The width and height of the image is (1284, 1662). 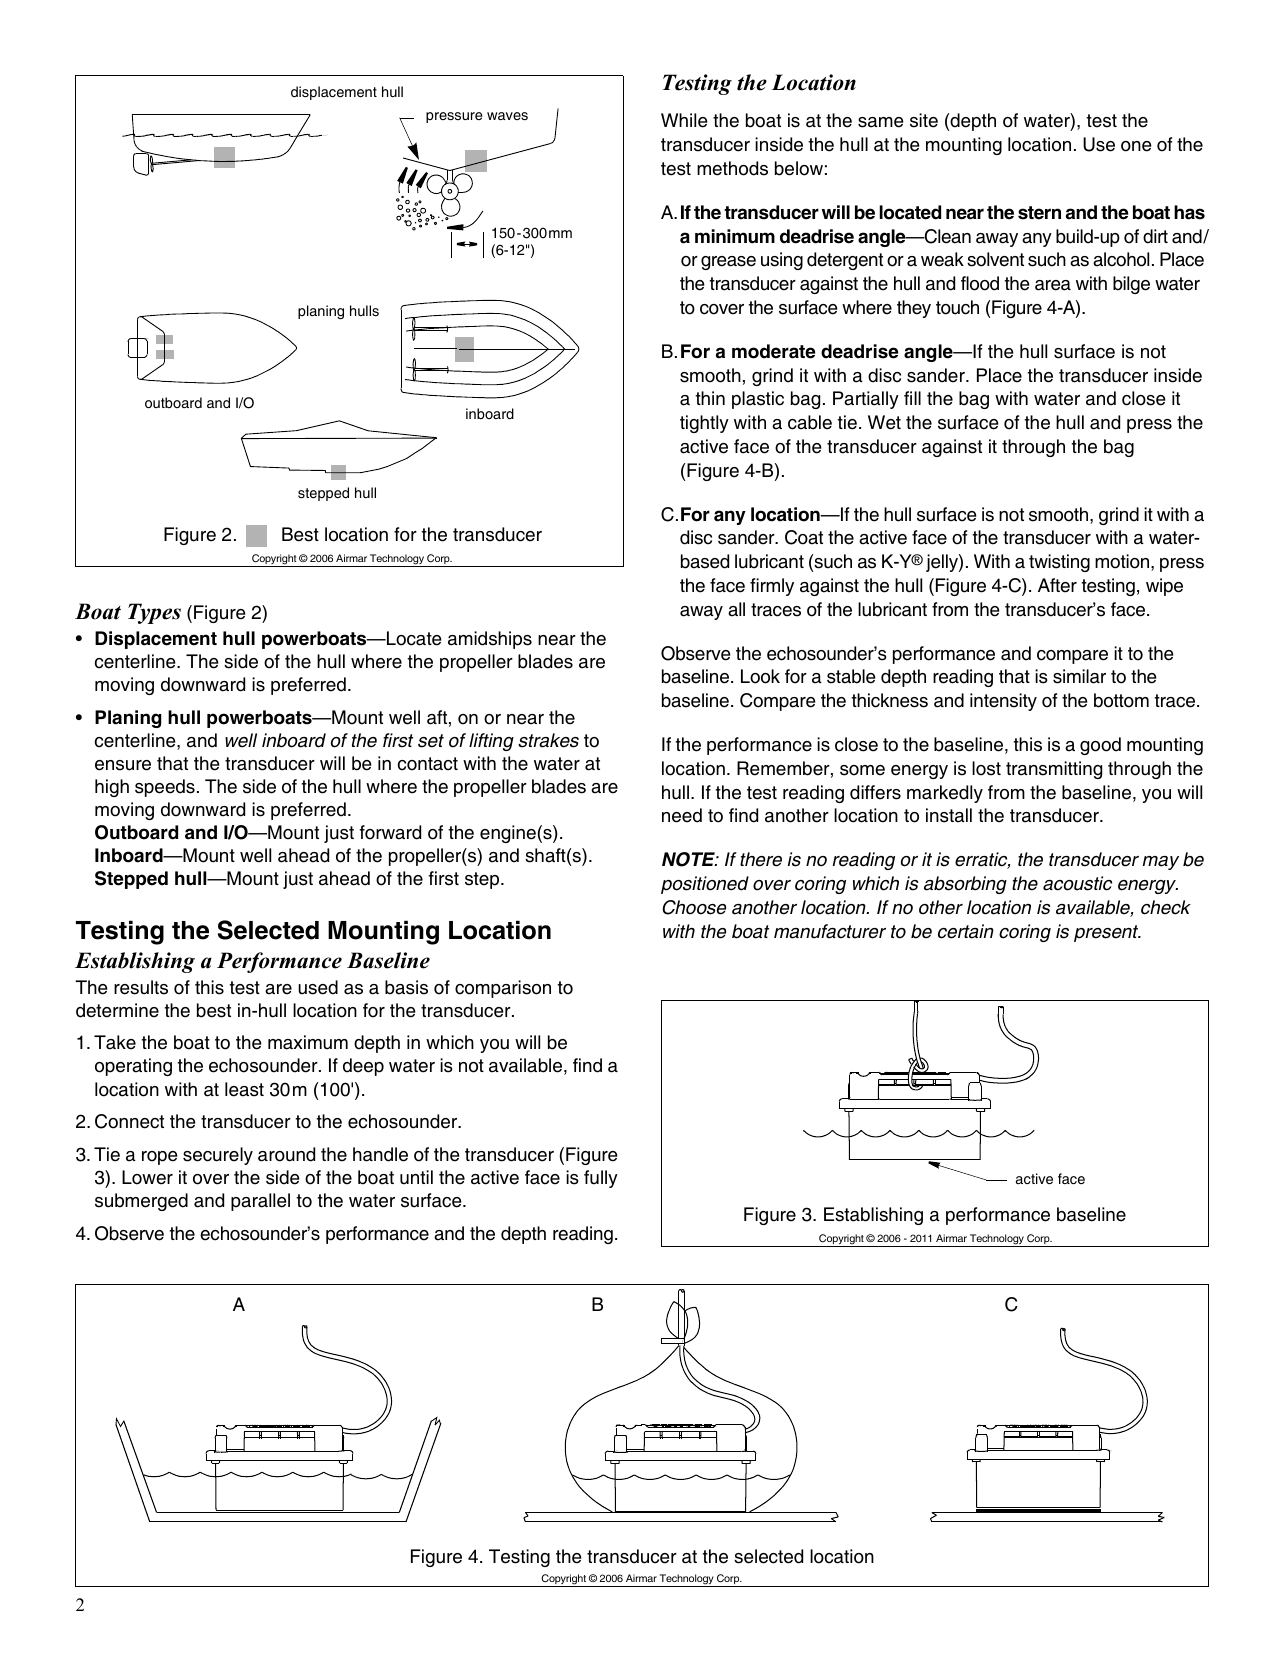 What do you see at coordinates (218, 1156) in the image?
I see `securely` at bounding box center [218, 1156].
